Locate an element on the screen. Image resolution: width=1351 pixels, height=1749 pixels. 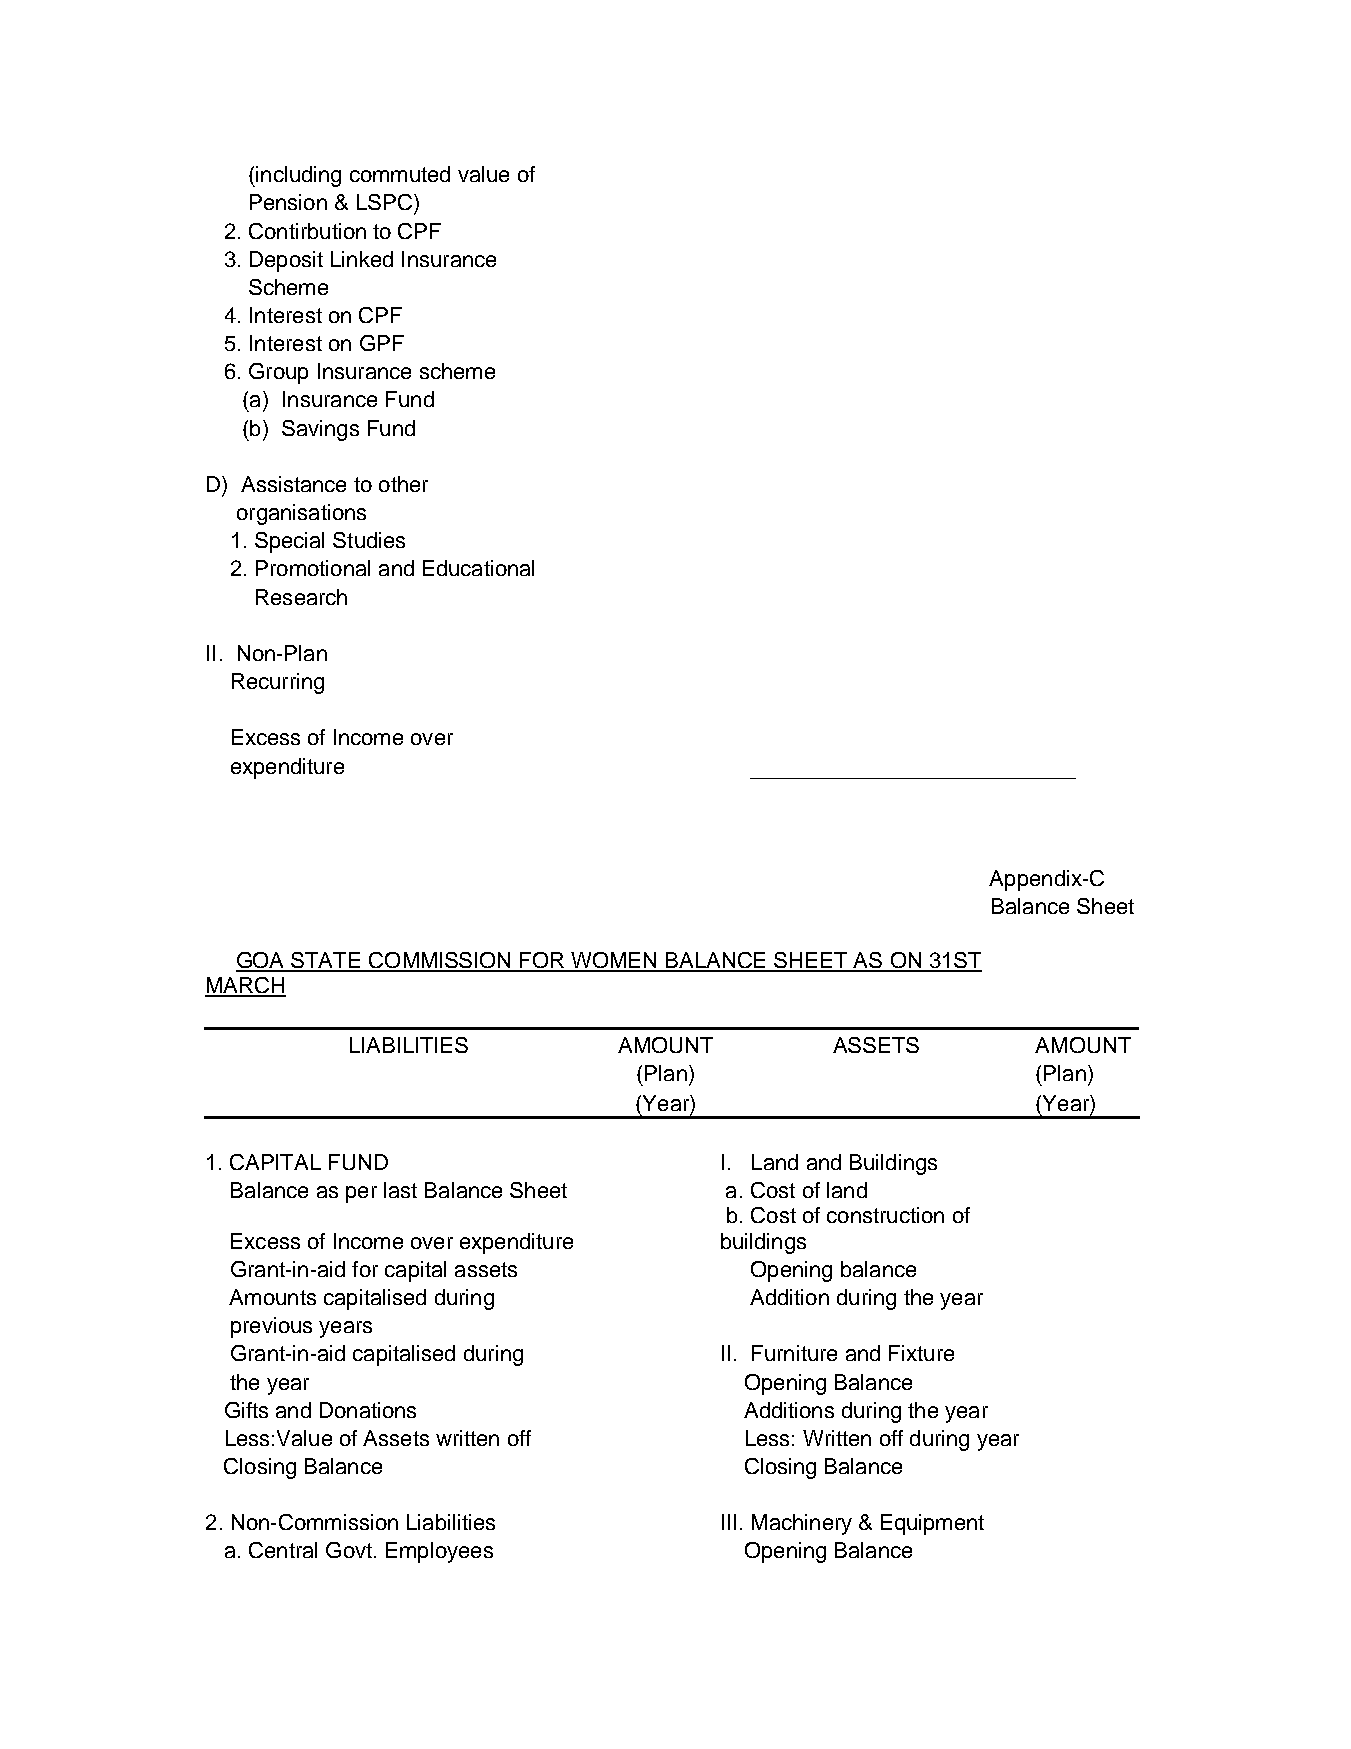
STATE is located at coordinates (326, 961).
